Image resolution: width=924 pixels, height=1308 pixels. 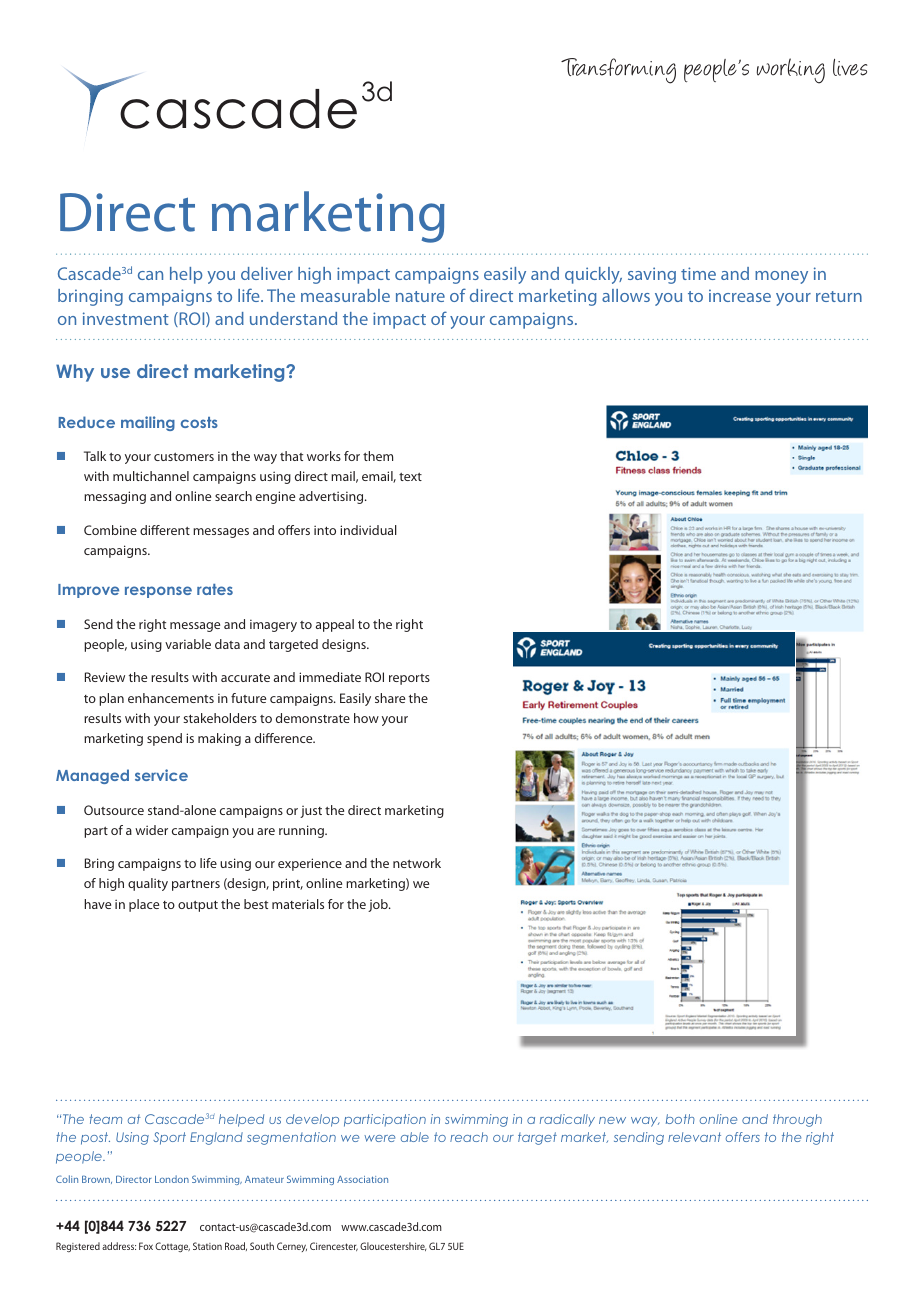 I want to click on nature, so click(x=420, y=296).
